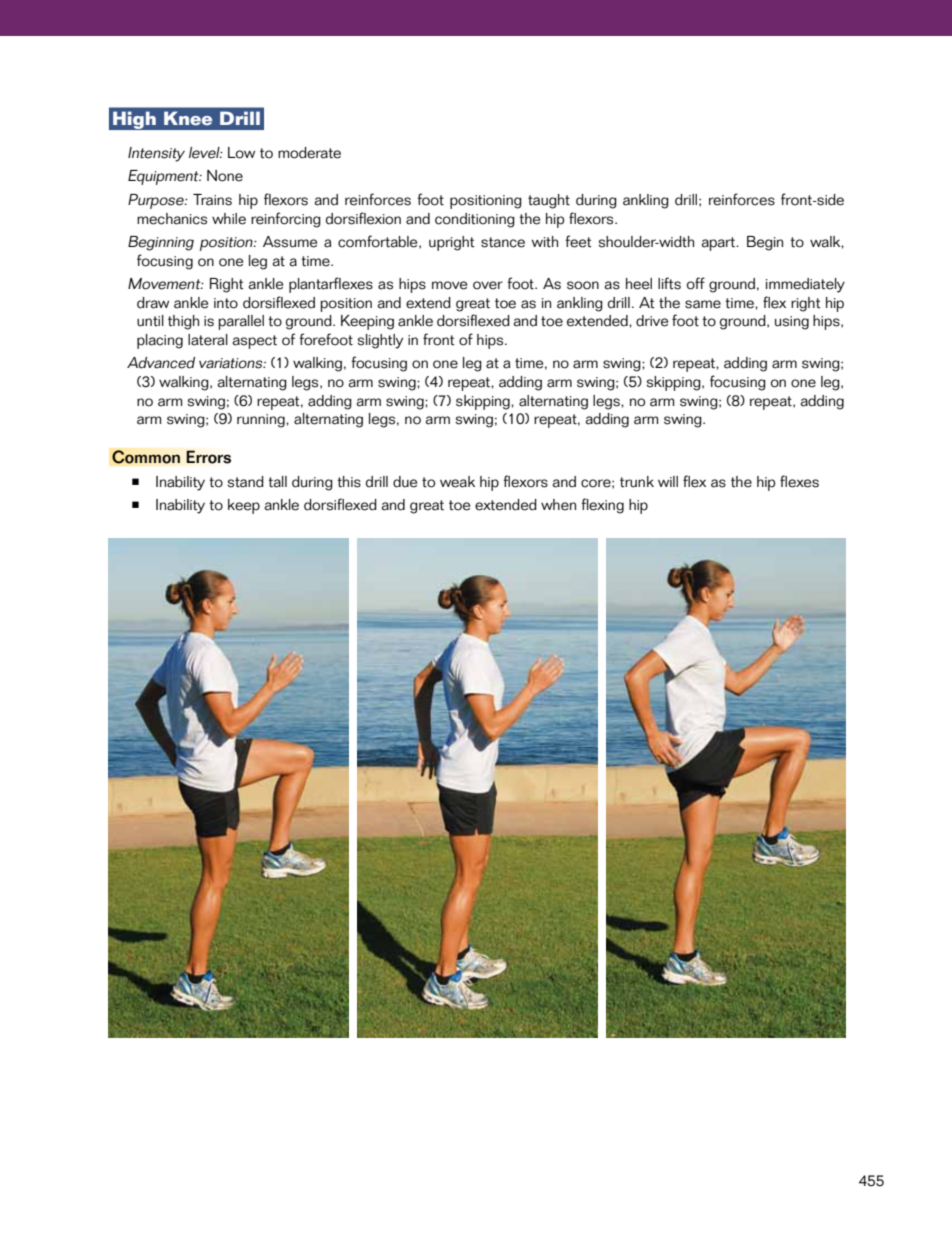  Describe the element at coordinates (703, 304) in the document. I see `same` at that location.
